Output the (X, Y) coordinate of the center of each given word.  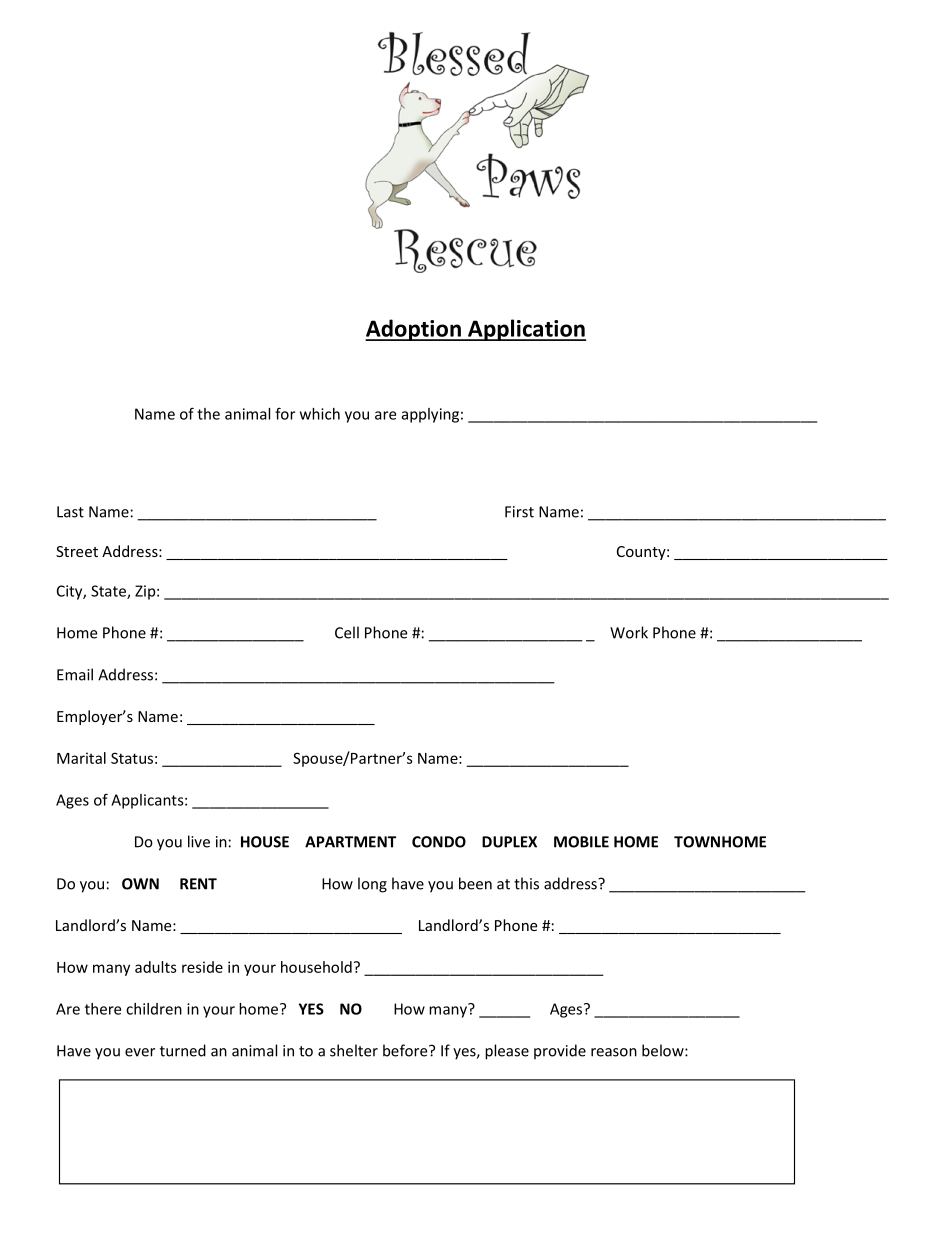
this (526, 883)
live (199, 841)
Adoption (414, 330)
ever (140, 1052)
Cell (347, 632)
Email (75, 674)
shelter (354, 1050)
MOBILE (581, 842)
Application (526, 330)
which (320, 414)
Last (70, 512)
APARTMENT (350, 842)
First (519, 512)
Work (629, 632)
